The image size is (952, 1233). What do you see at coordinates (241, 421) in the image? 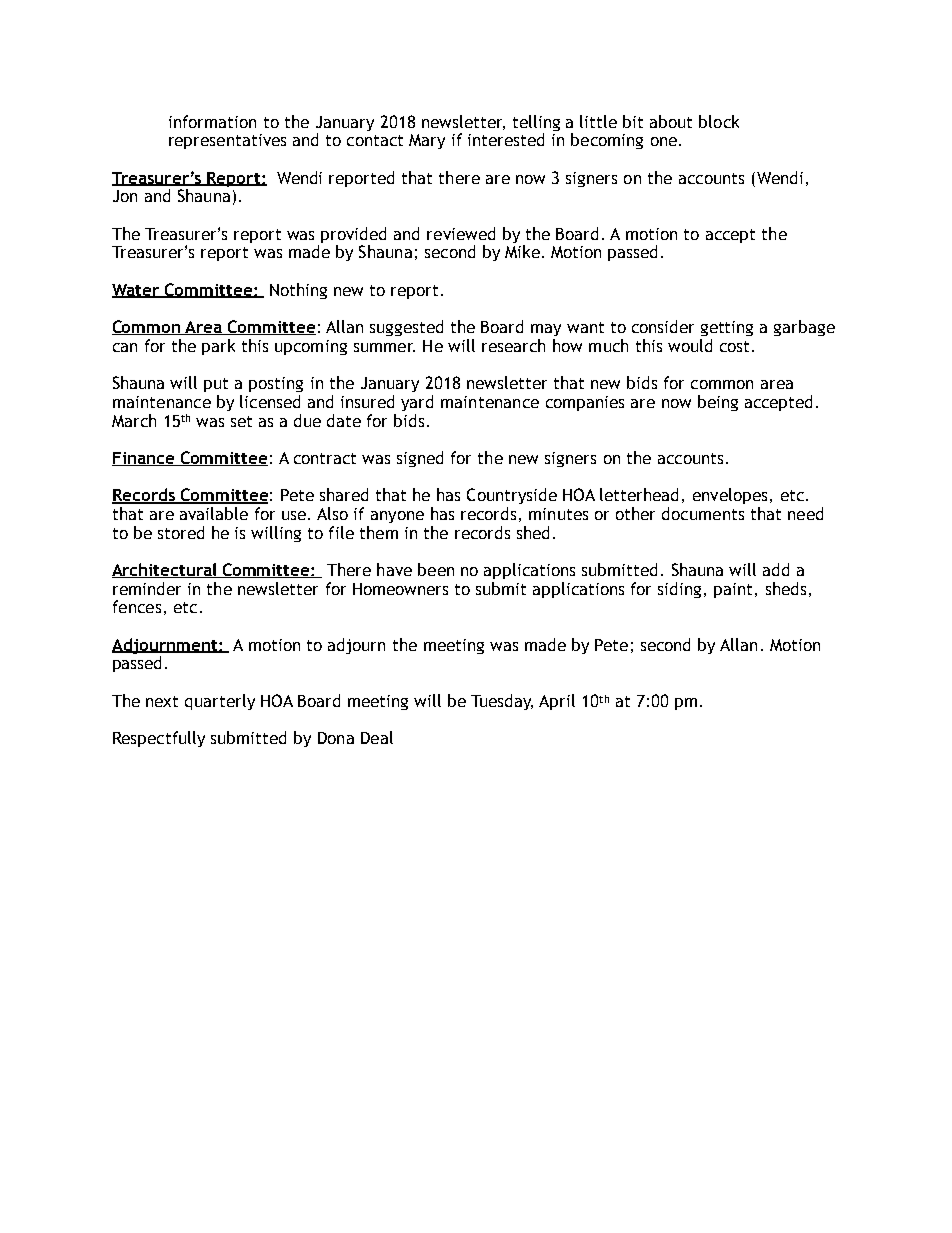
I see `set` at bounding box center [241, 421].
